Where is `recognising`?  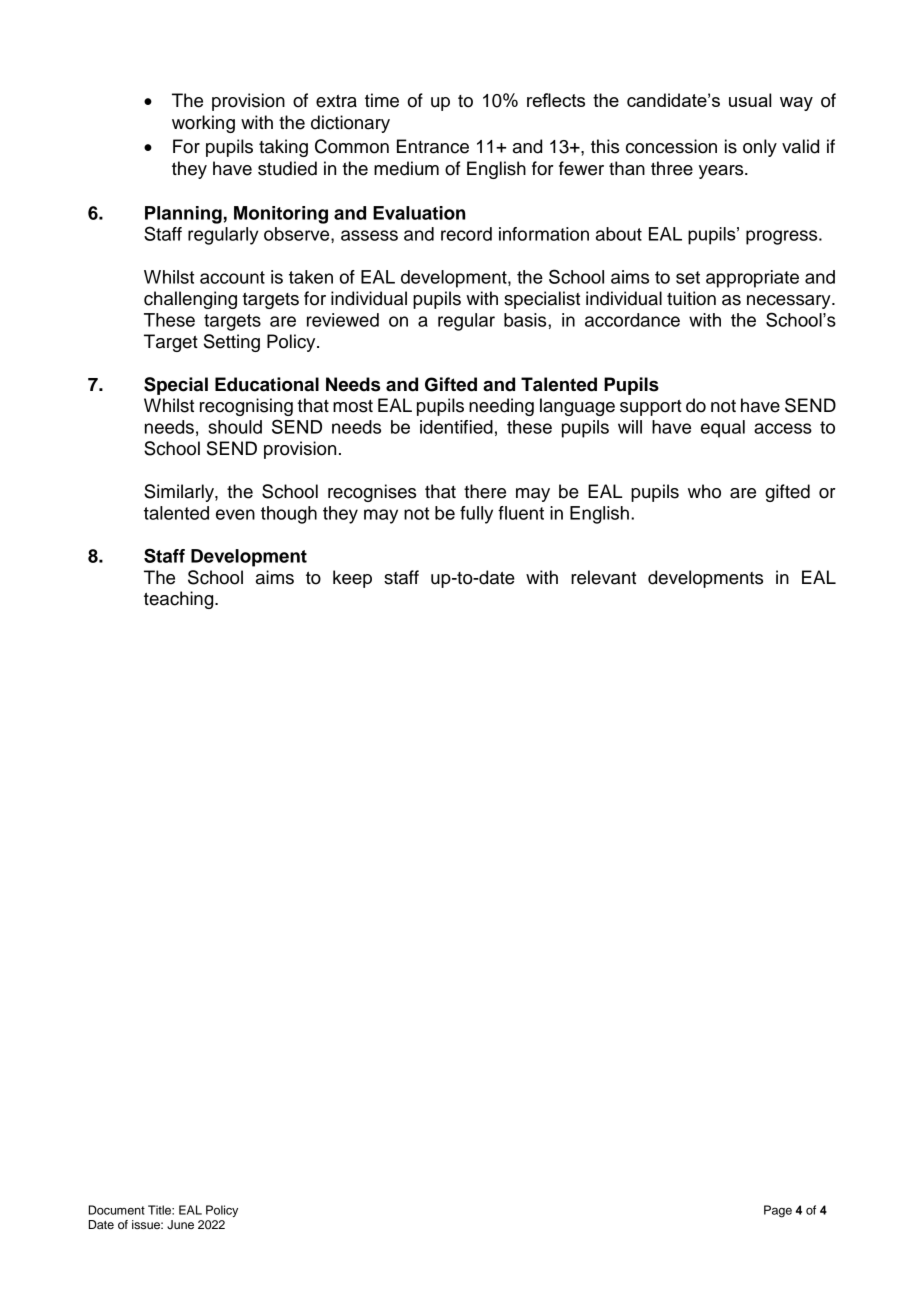
recognising is located at coordinates (246, 407).
